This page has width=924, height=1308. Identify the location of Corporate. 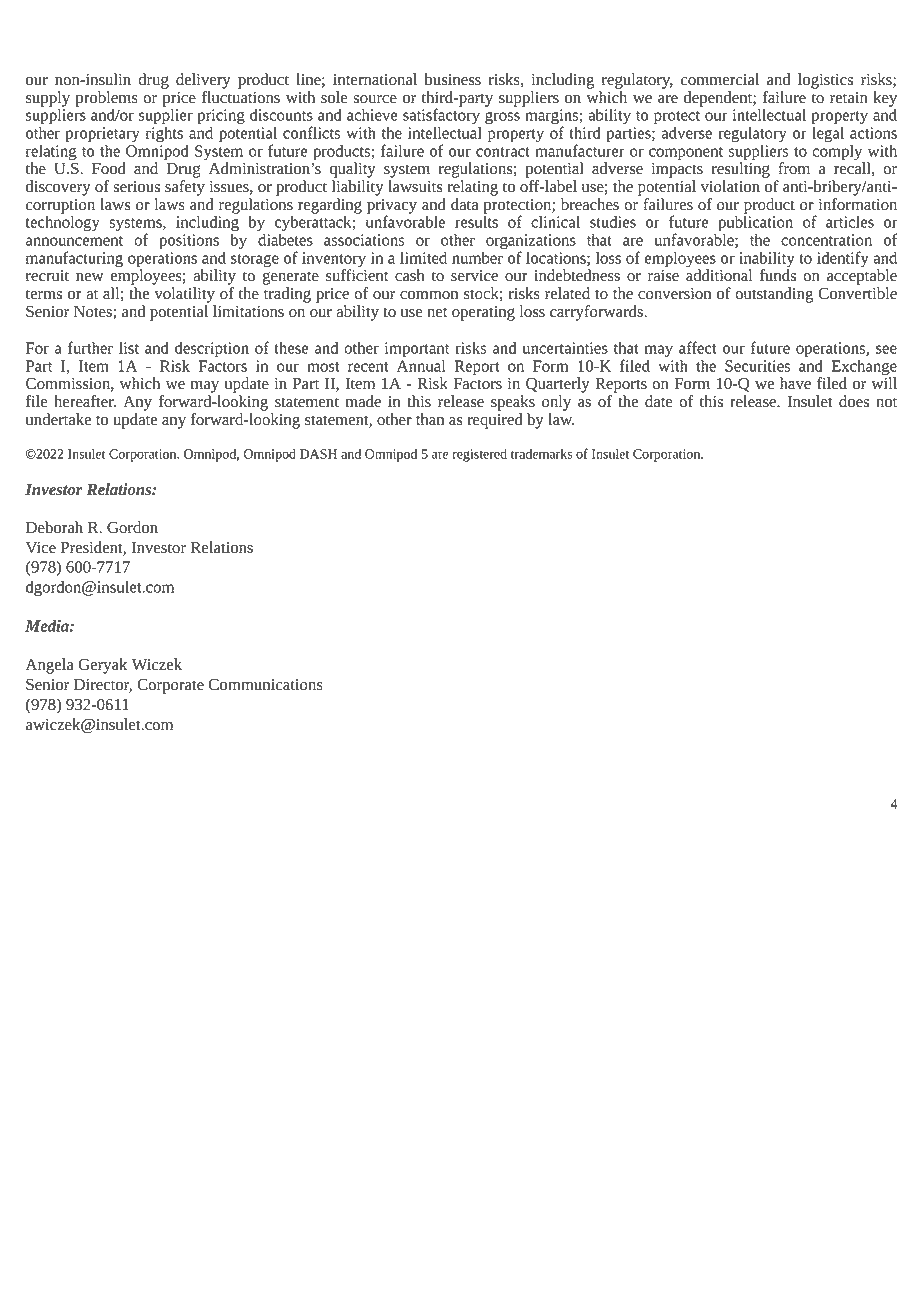
(170, 686).
